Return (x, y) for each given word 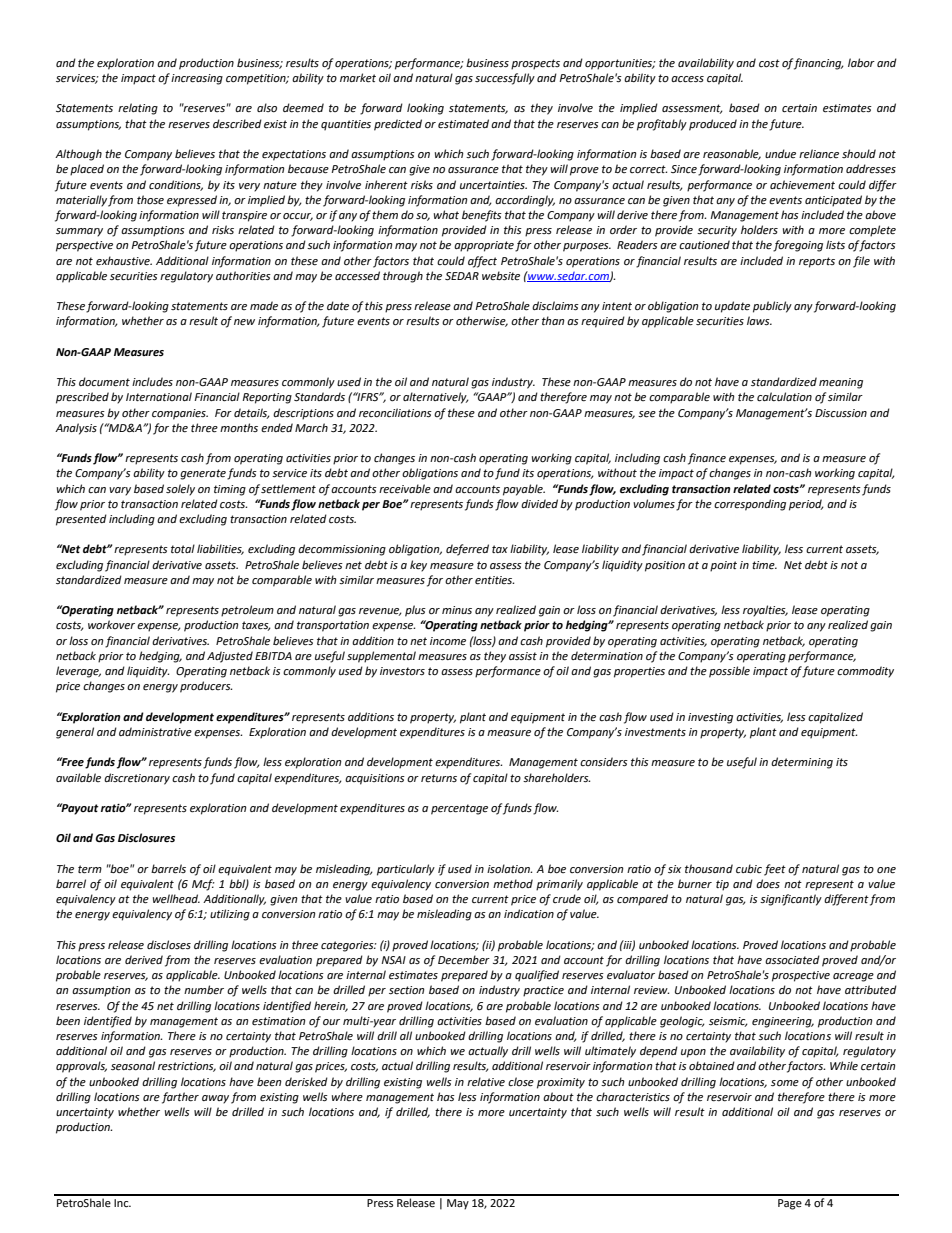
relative (486, 1082)
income (448, 641)
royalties (765, 611)
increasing (197, 79)
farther (180, 1098)
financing (819, 64)
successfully (505, 79)
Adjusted (230, 657)
